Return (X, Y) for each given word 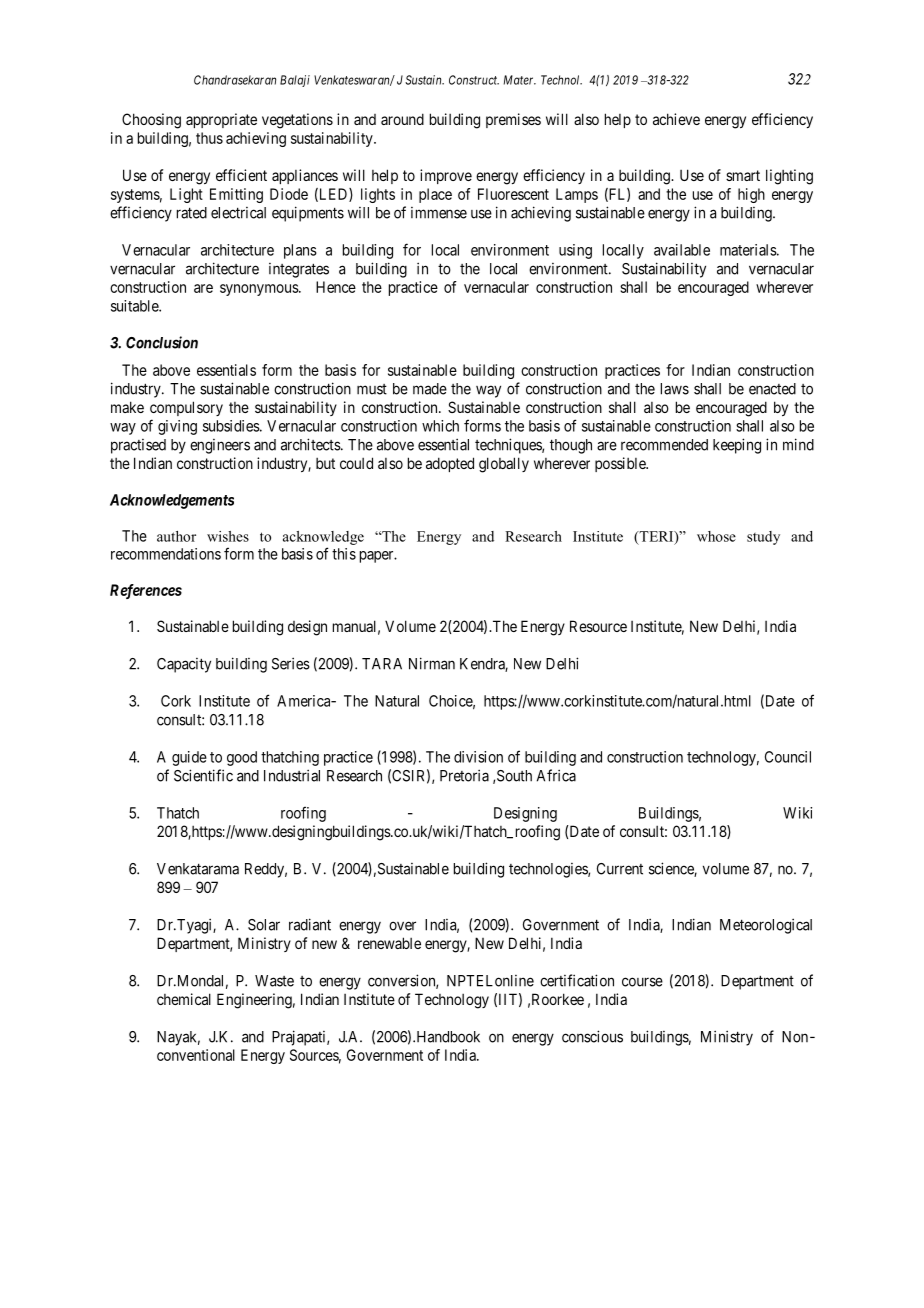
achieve (676, 119)
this (344, 554)
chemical (184, 999)
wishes (228, 536)
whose (716, 536)
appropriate (221, 120)
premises (513, 120)
